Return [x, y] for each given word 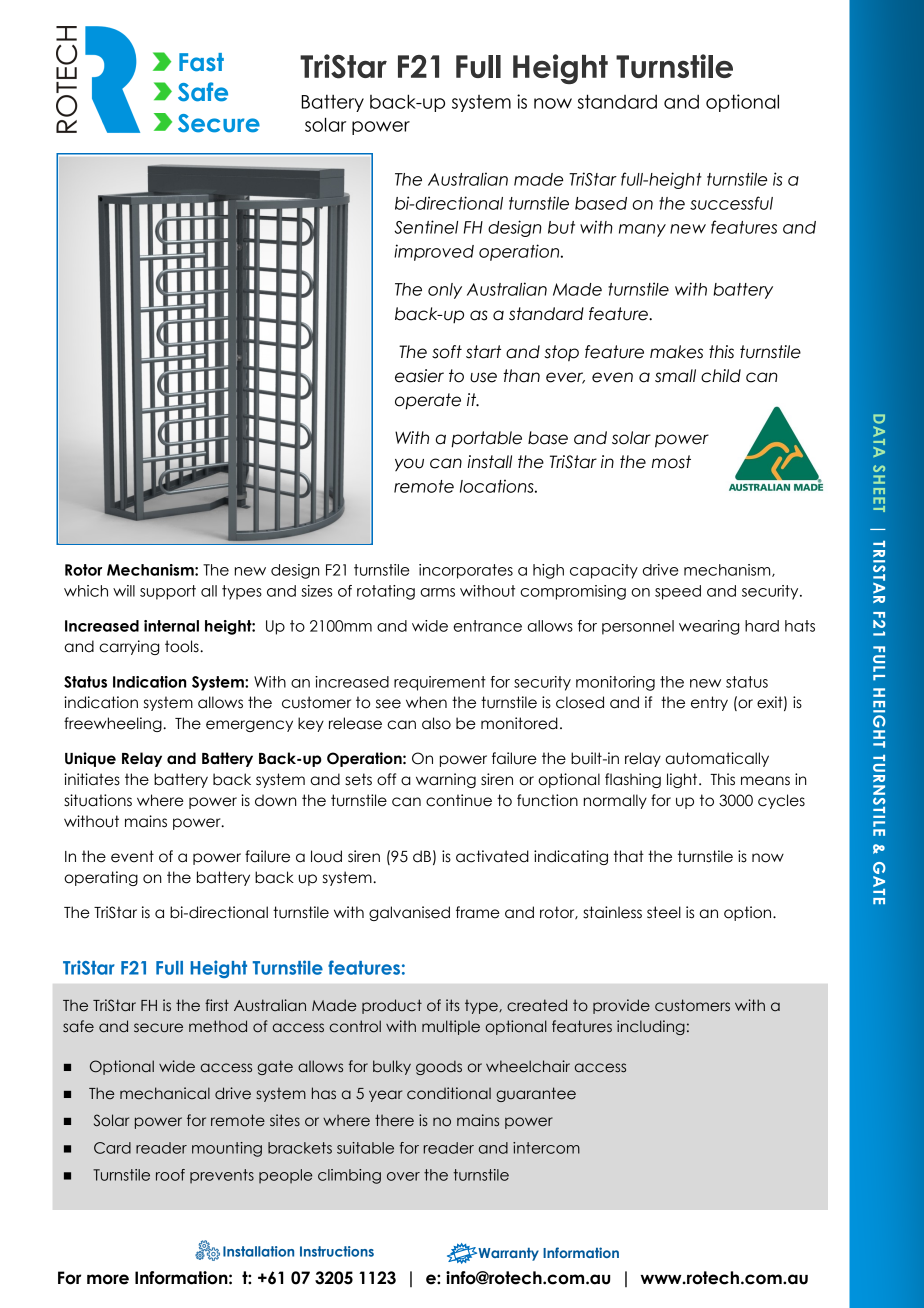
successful [731, 203]
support [168, 592]
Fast [201, 62]
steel [664, 912]
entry [709, 703]
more [108, 1279]
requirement [440, 683]
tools [183, 646]
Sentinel [426, 227]
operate [428, 401]
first [217, 1005]
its [453, 1005]
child [721, 376]
